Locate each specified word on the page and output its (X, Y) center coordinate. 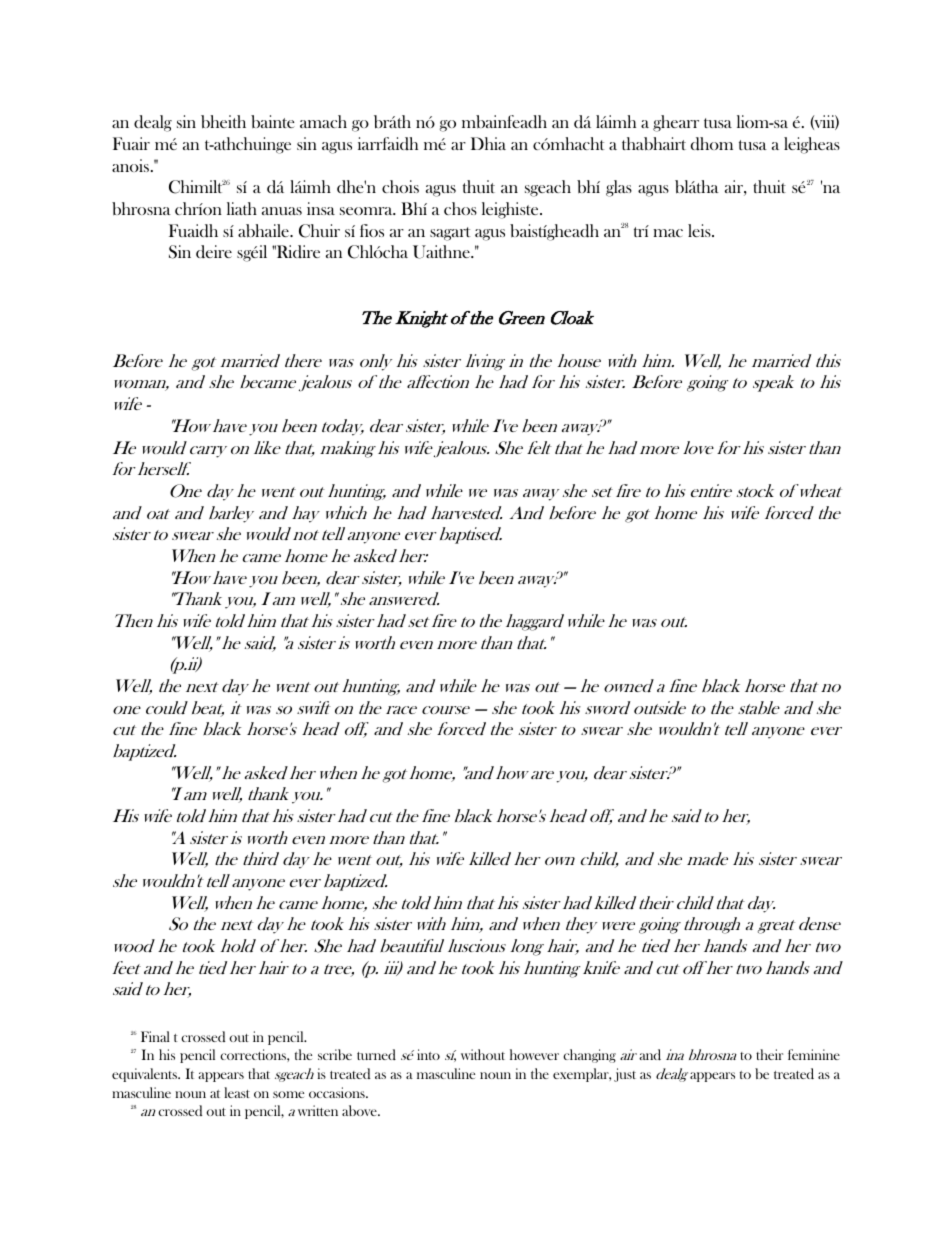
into (428, 1054)
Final (155, 1036)
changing (589, 1056)
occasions (338, 1092)
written (318, 1110)
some (288, 1094)
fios (372, 230)
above (360, 1110)
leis (700, 230)
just (625, 1075)
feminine (814, 1054)
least (237, 1092)
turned (376, 1054)
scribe (335, 1054)
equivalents (146, 1075)
